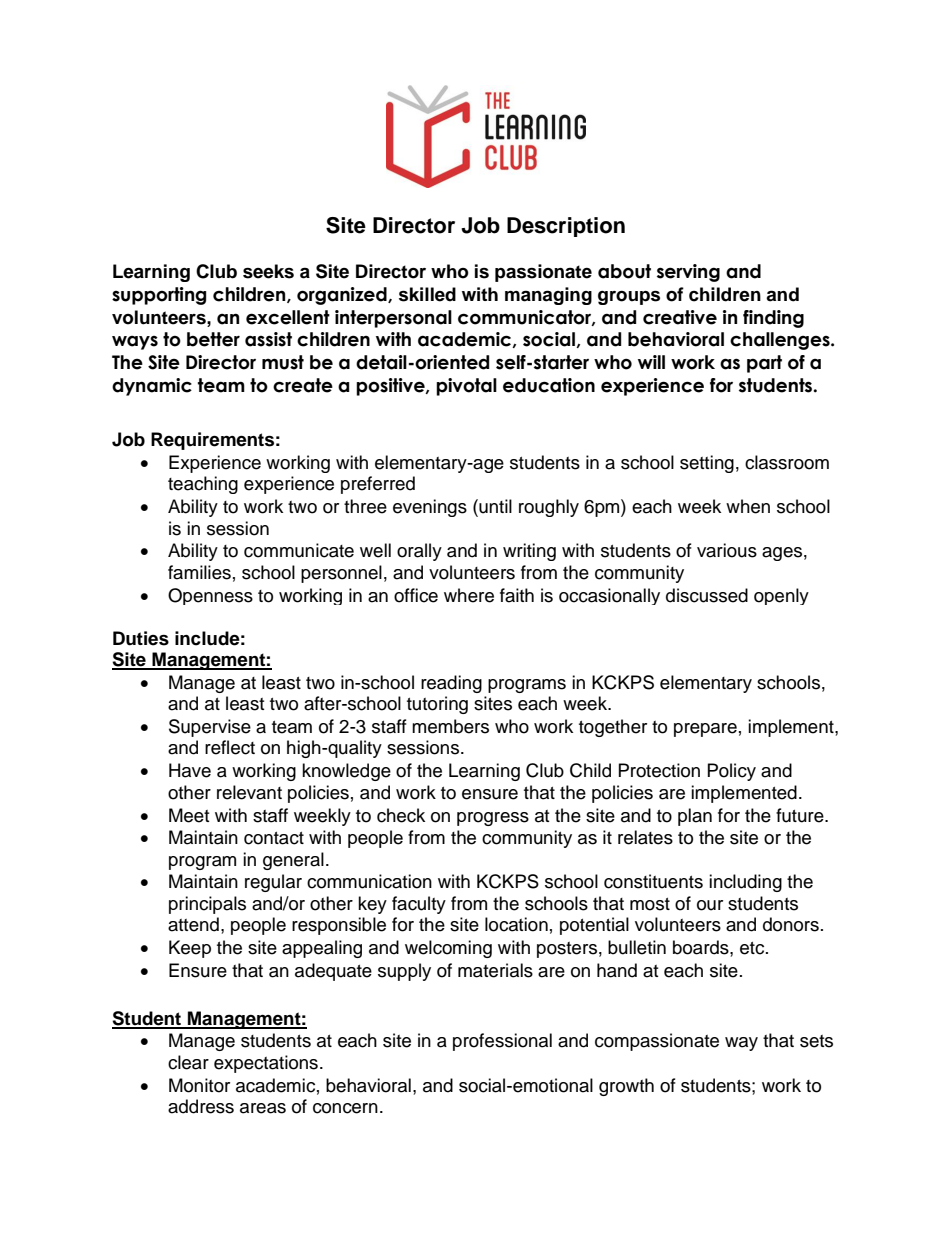  Describe the element at coordinates (427, 294) in the document. I see `skilled` at that location.
